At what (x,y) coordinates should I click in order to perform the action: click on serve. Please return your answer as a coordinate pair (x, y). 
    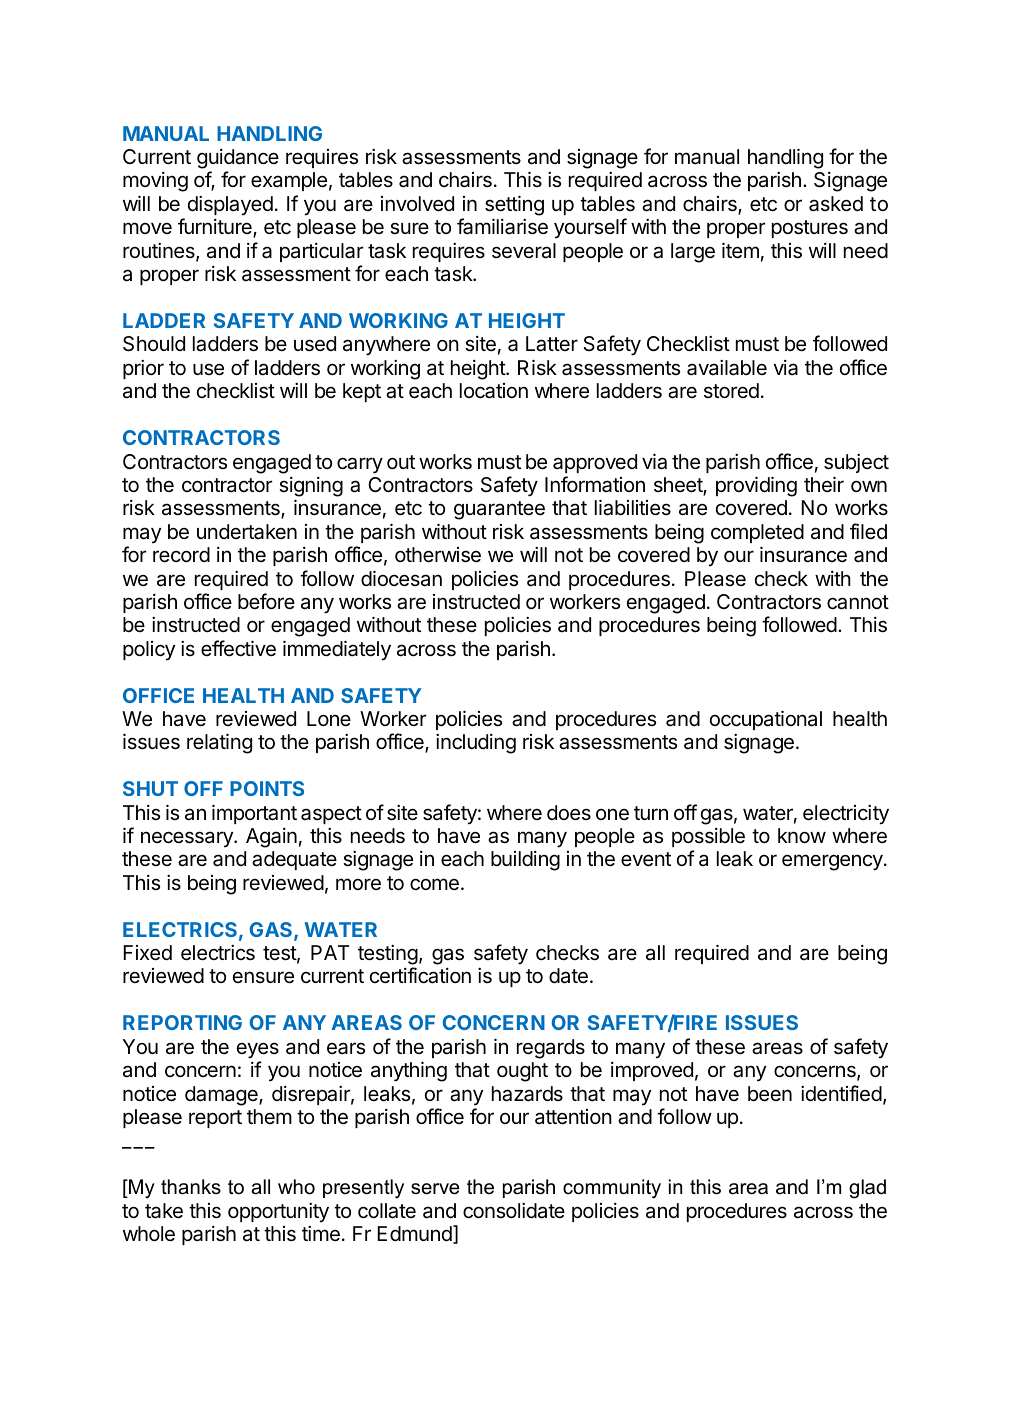
    Looking at the image, I should click on (435, 1189).
